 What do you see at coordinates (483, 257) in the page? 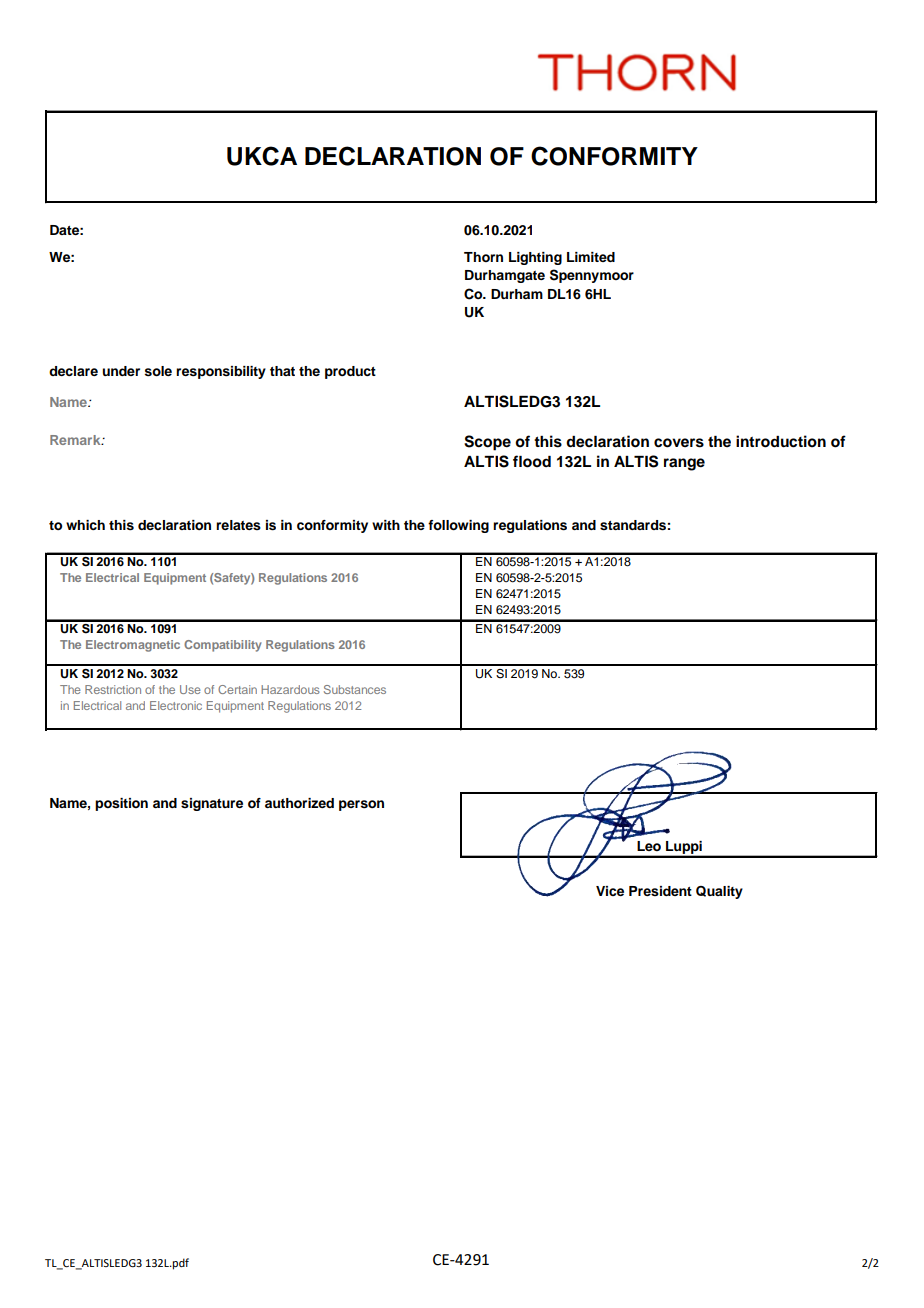
I see `Thorn` at bounding box center [483, 257].
